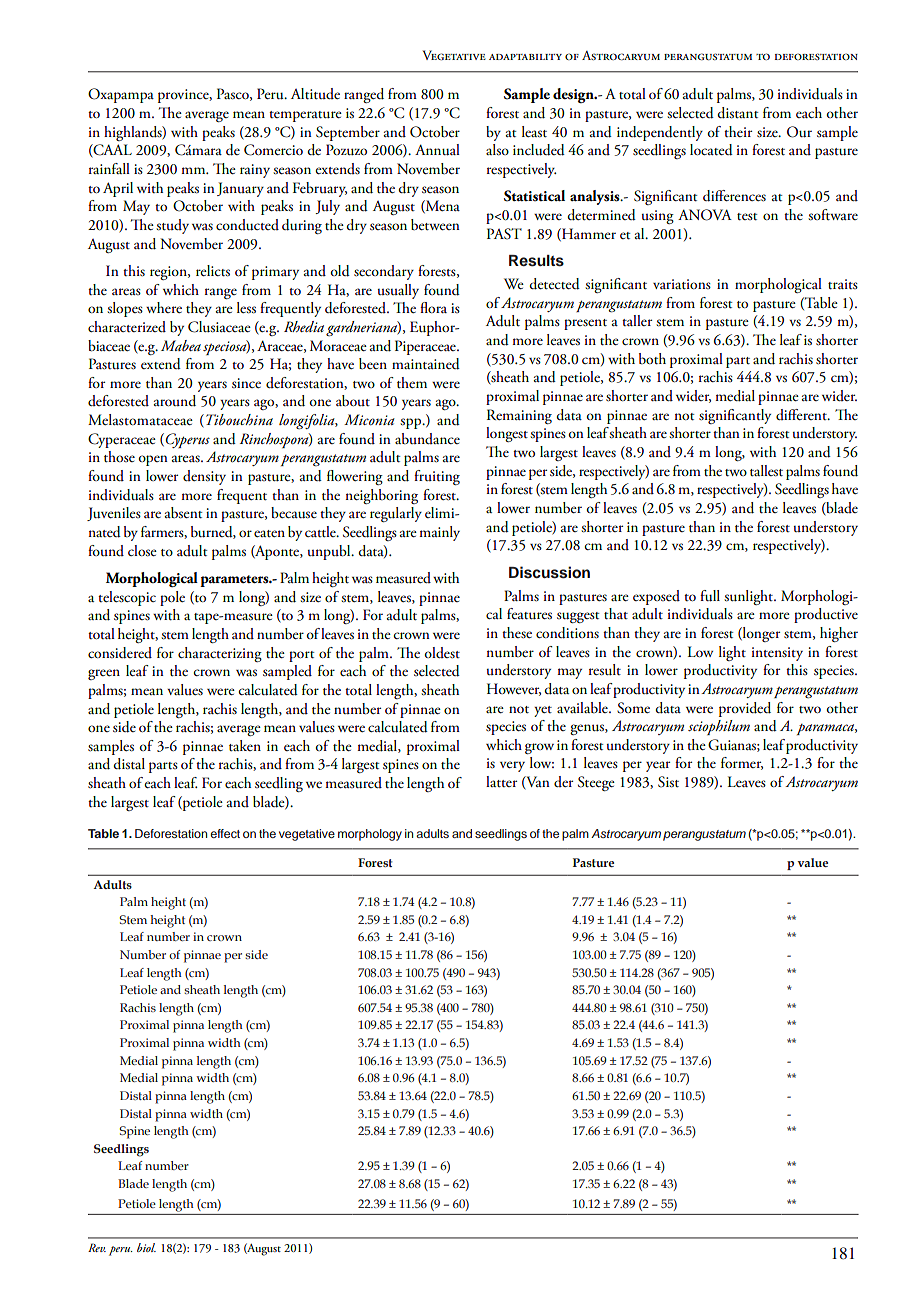 This page has width=924, height=1308. Describe the element at coordinates (742, 763) in the page. I see `former` at that location.
